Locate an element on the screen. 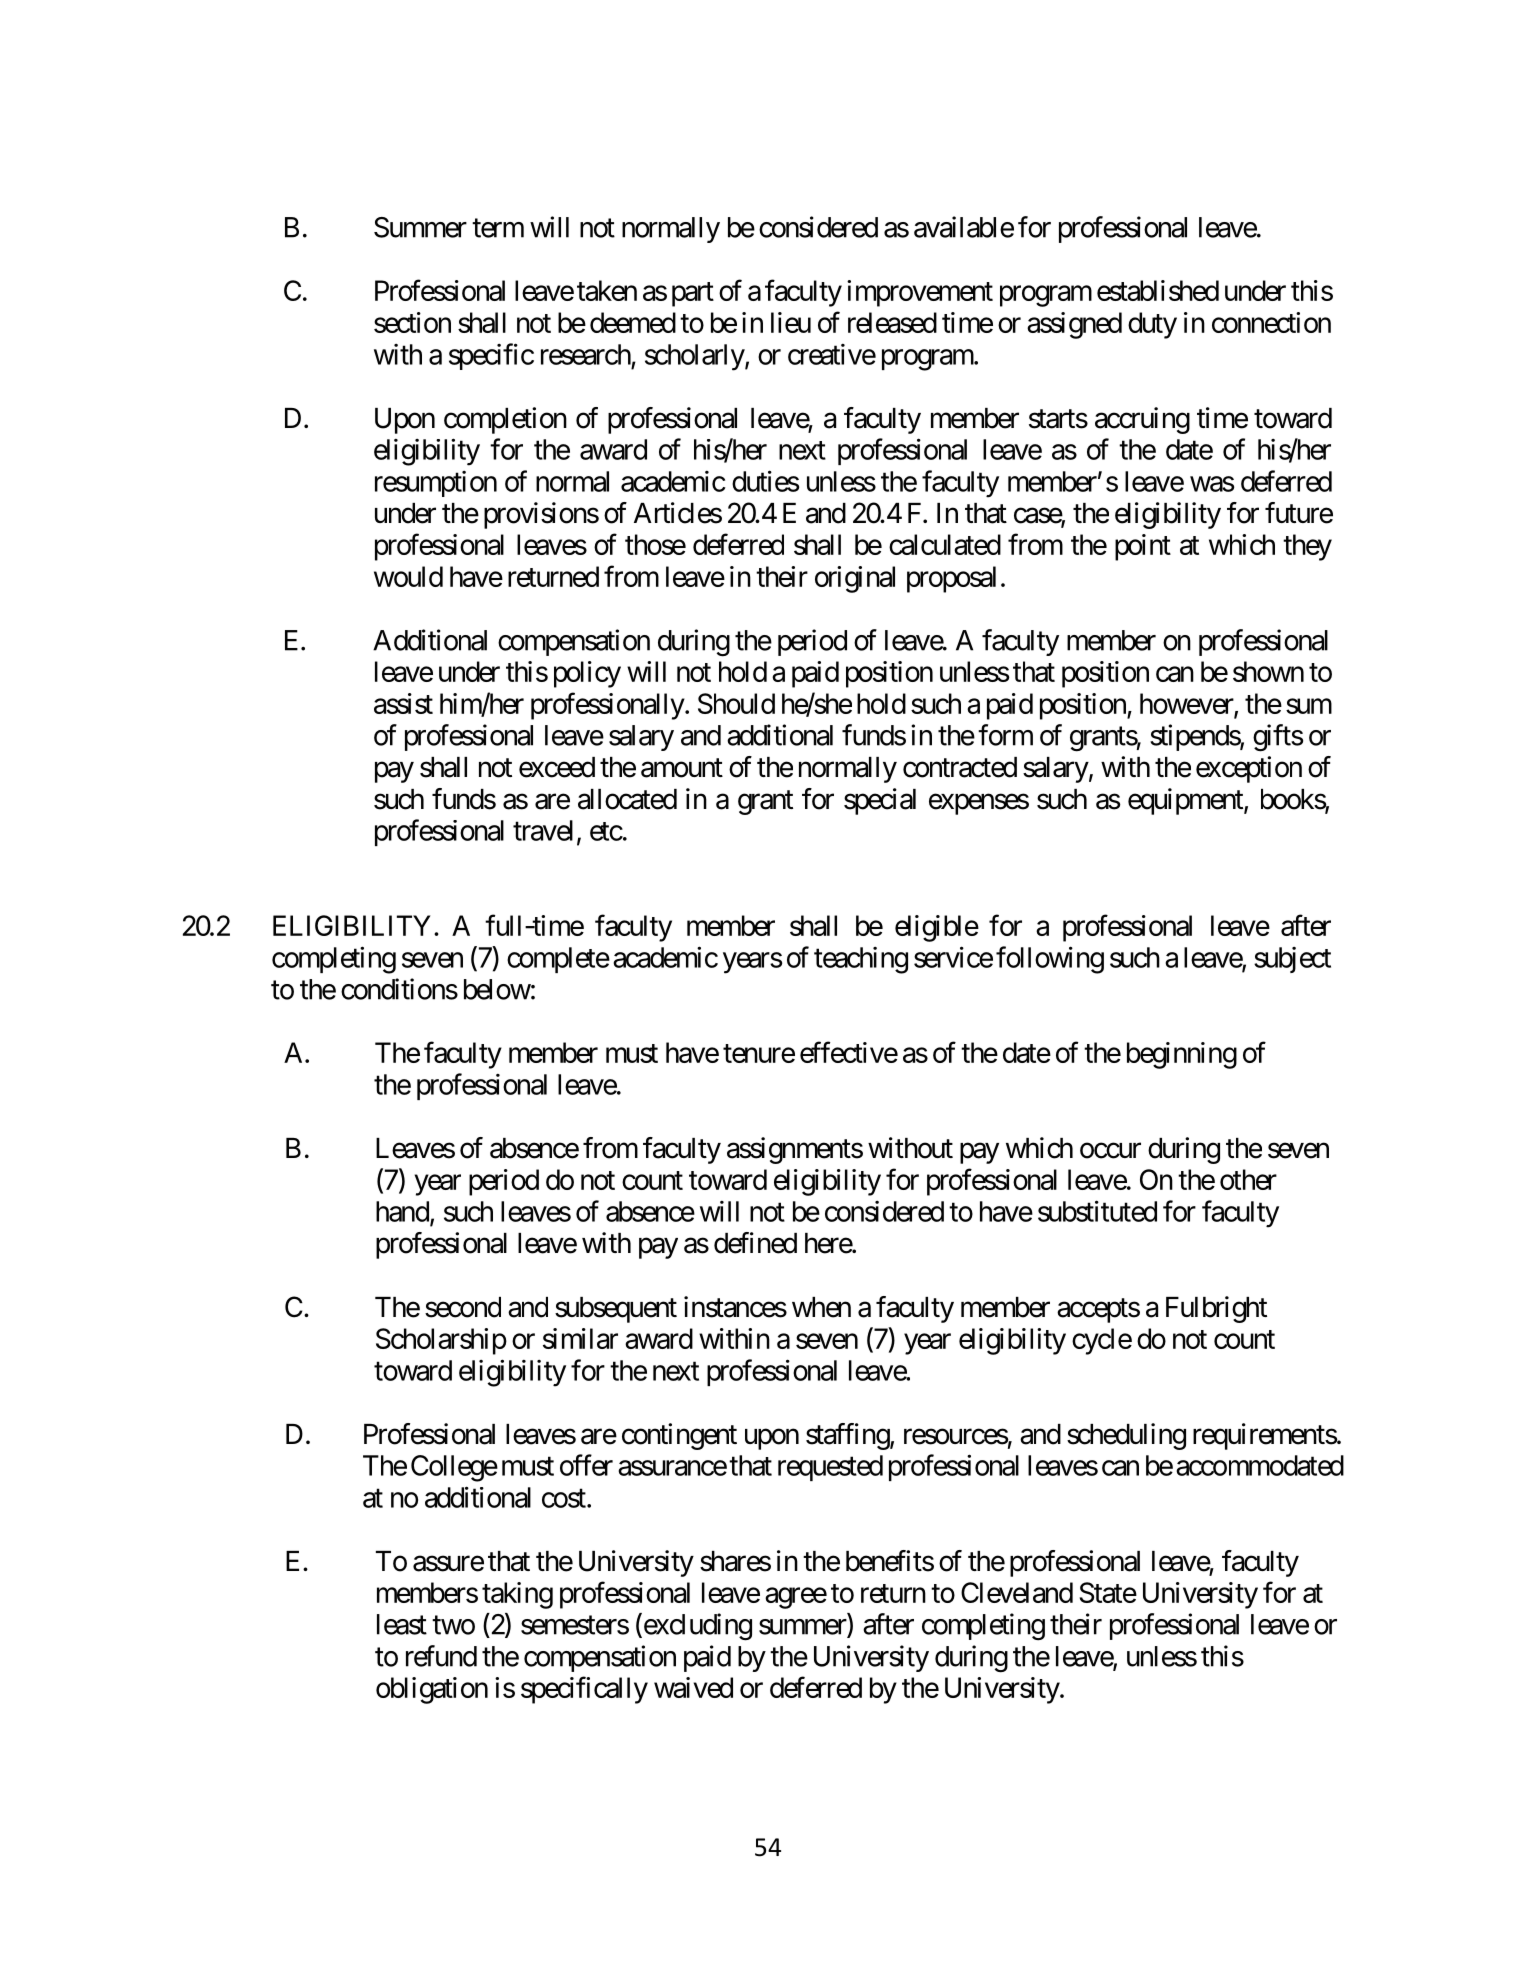 Image resolution: width=1536 pixels, height=1988 pixels. established is located at coordinates (1158, 290).
